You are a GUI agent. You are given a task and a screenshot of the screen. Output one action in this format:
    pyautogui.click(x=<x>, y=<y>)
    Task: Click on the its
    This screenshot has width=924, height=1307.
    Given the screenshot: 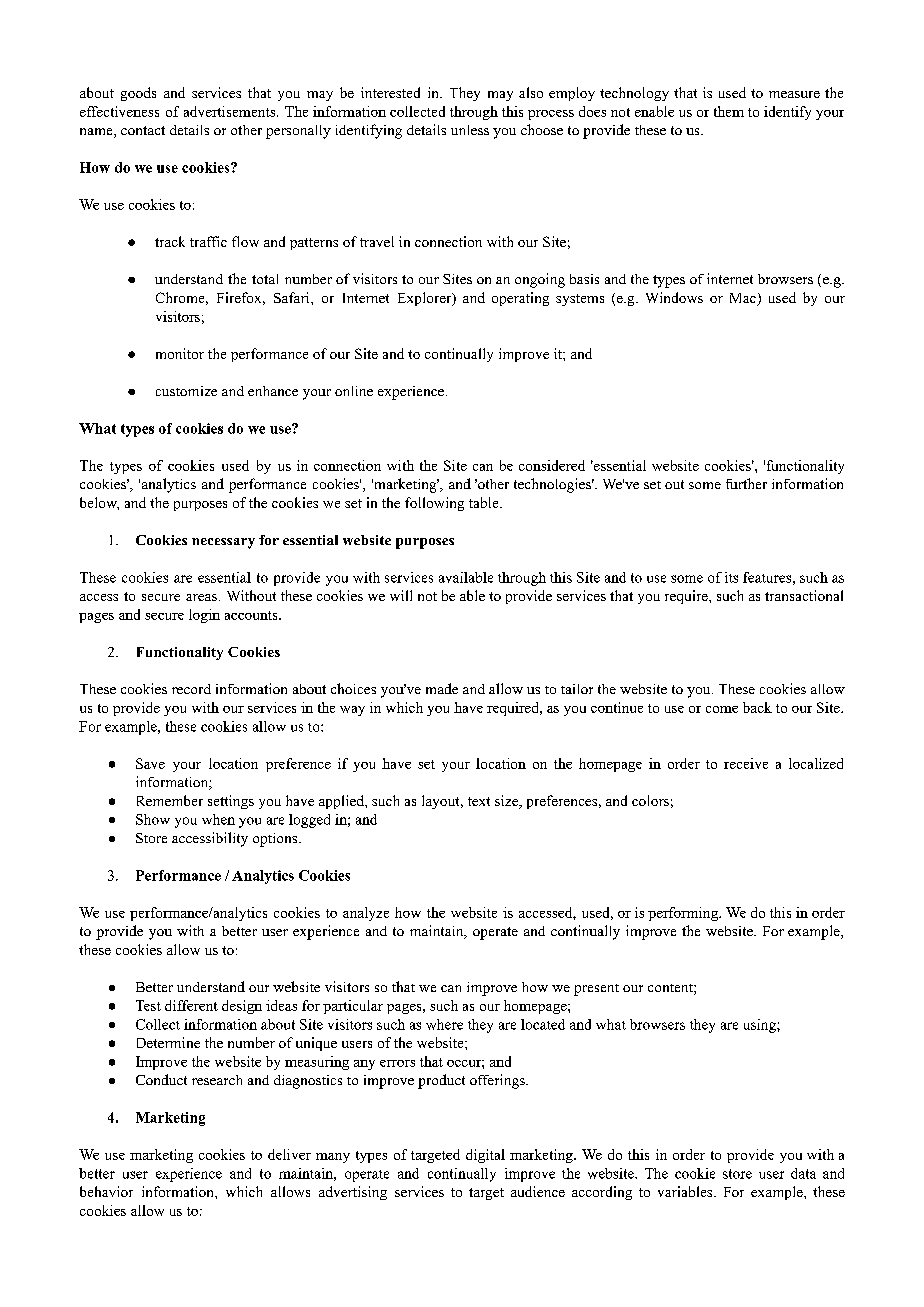 What is the action you would take?
    pyautogui.click(x=731, y=577)
